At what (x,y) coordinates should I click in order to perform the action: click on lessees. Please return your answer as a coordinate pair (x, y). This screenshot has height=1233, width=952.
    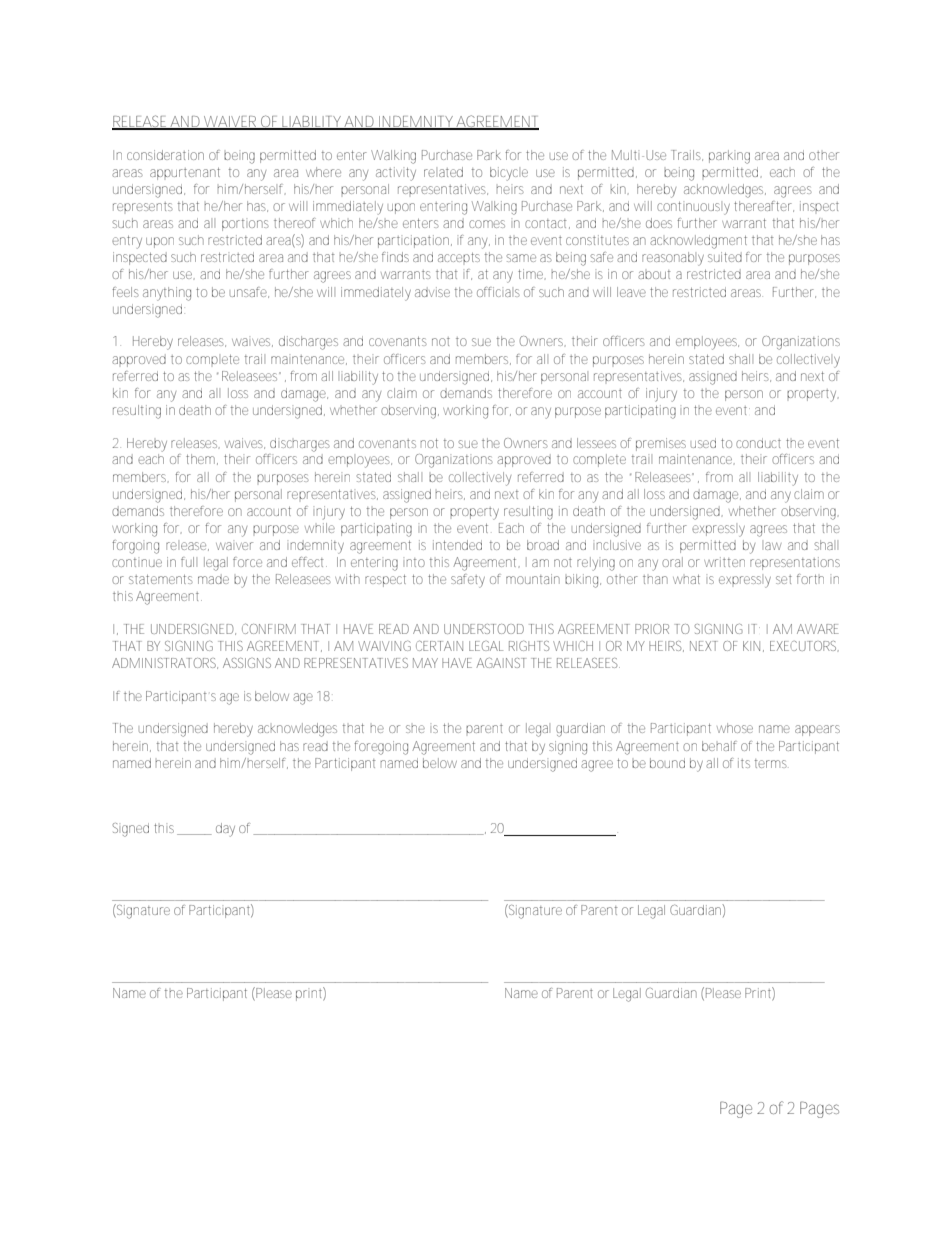
    Looking at the image, I should click on (596, 443).
